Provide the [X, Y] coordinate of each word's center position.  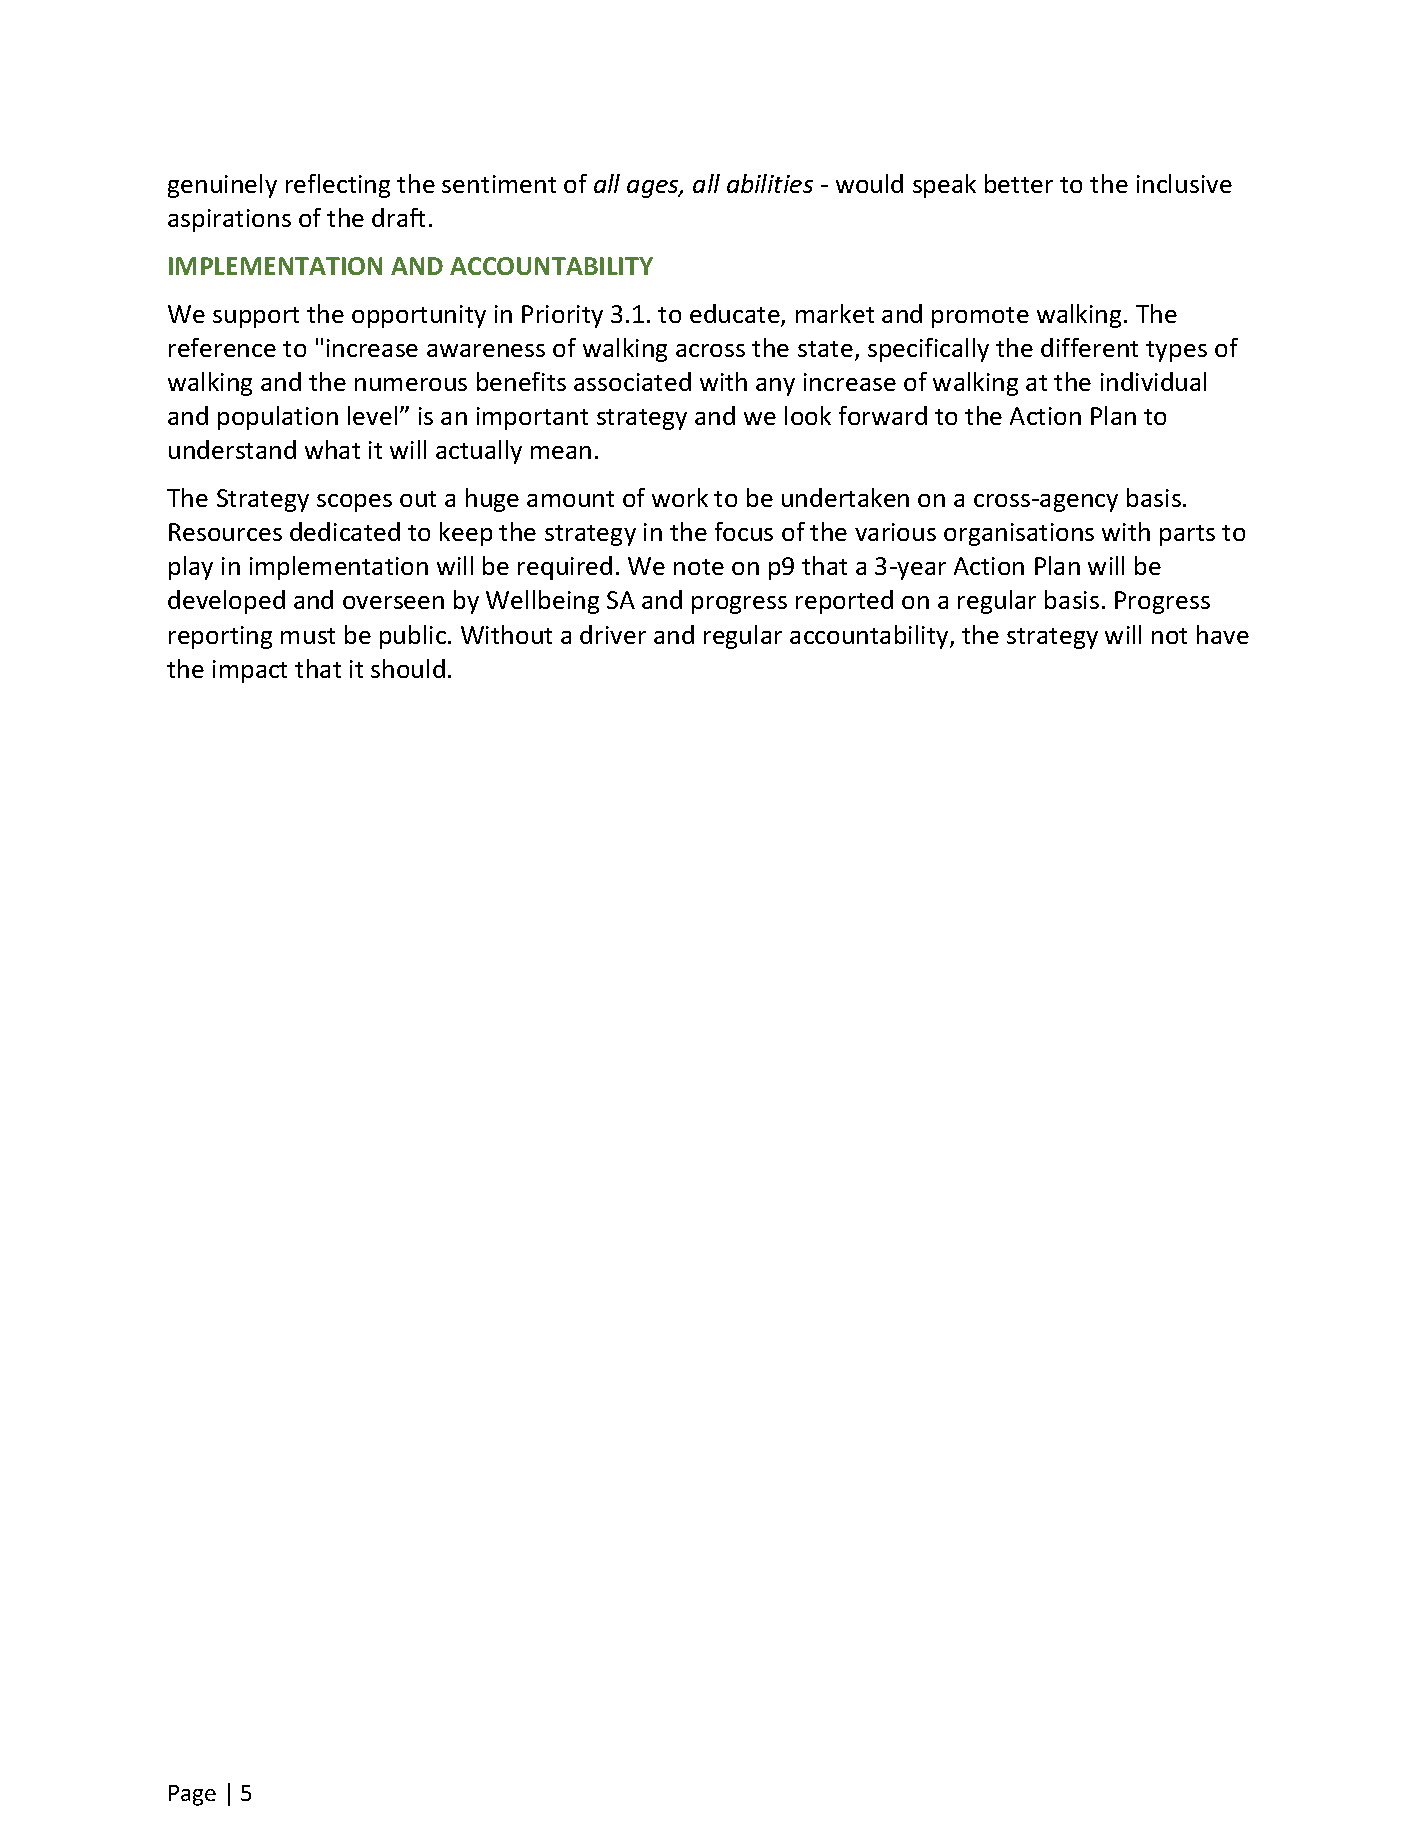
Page [192, 1795]
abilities [770, 183]
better [1019, 183]
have [1223, 634]
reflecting [338, 186]
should [408, 668]
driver [613, 634]
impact [250, 671]
